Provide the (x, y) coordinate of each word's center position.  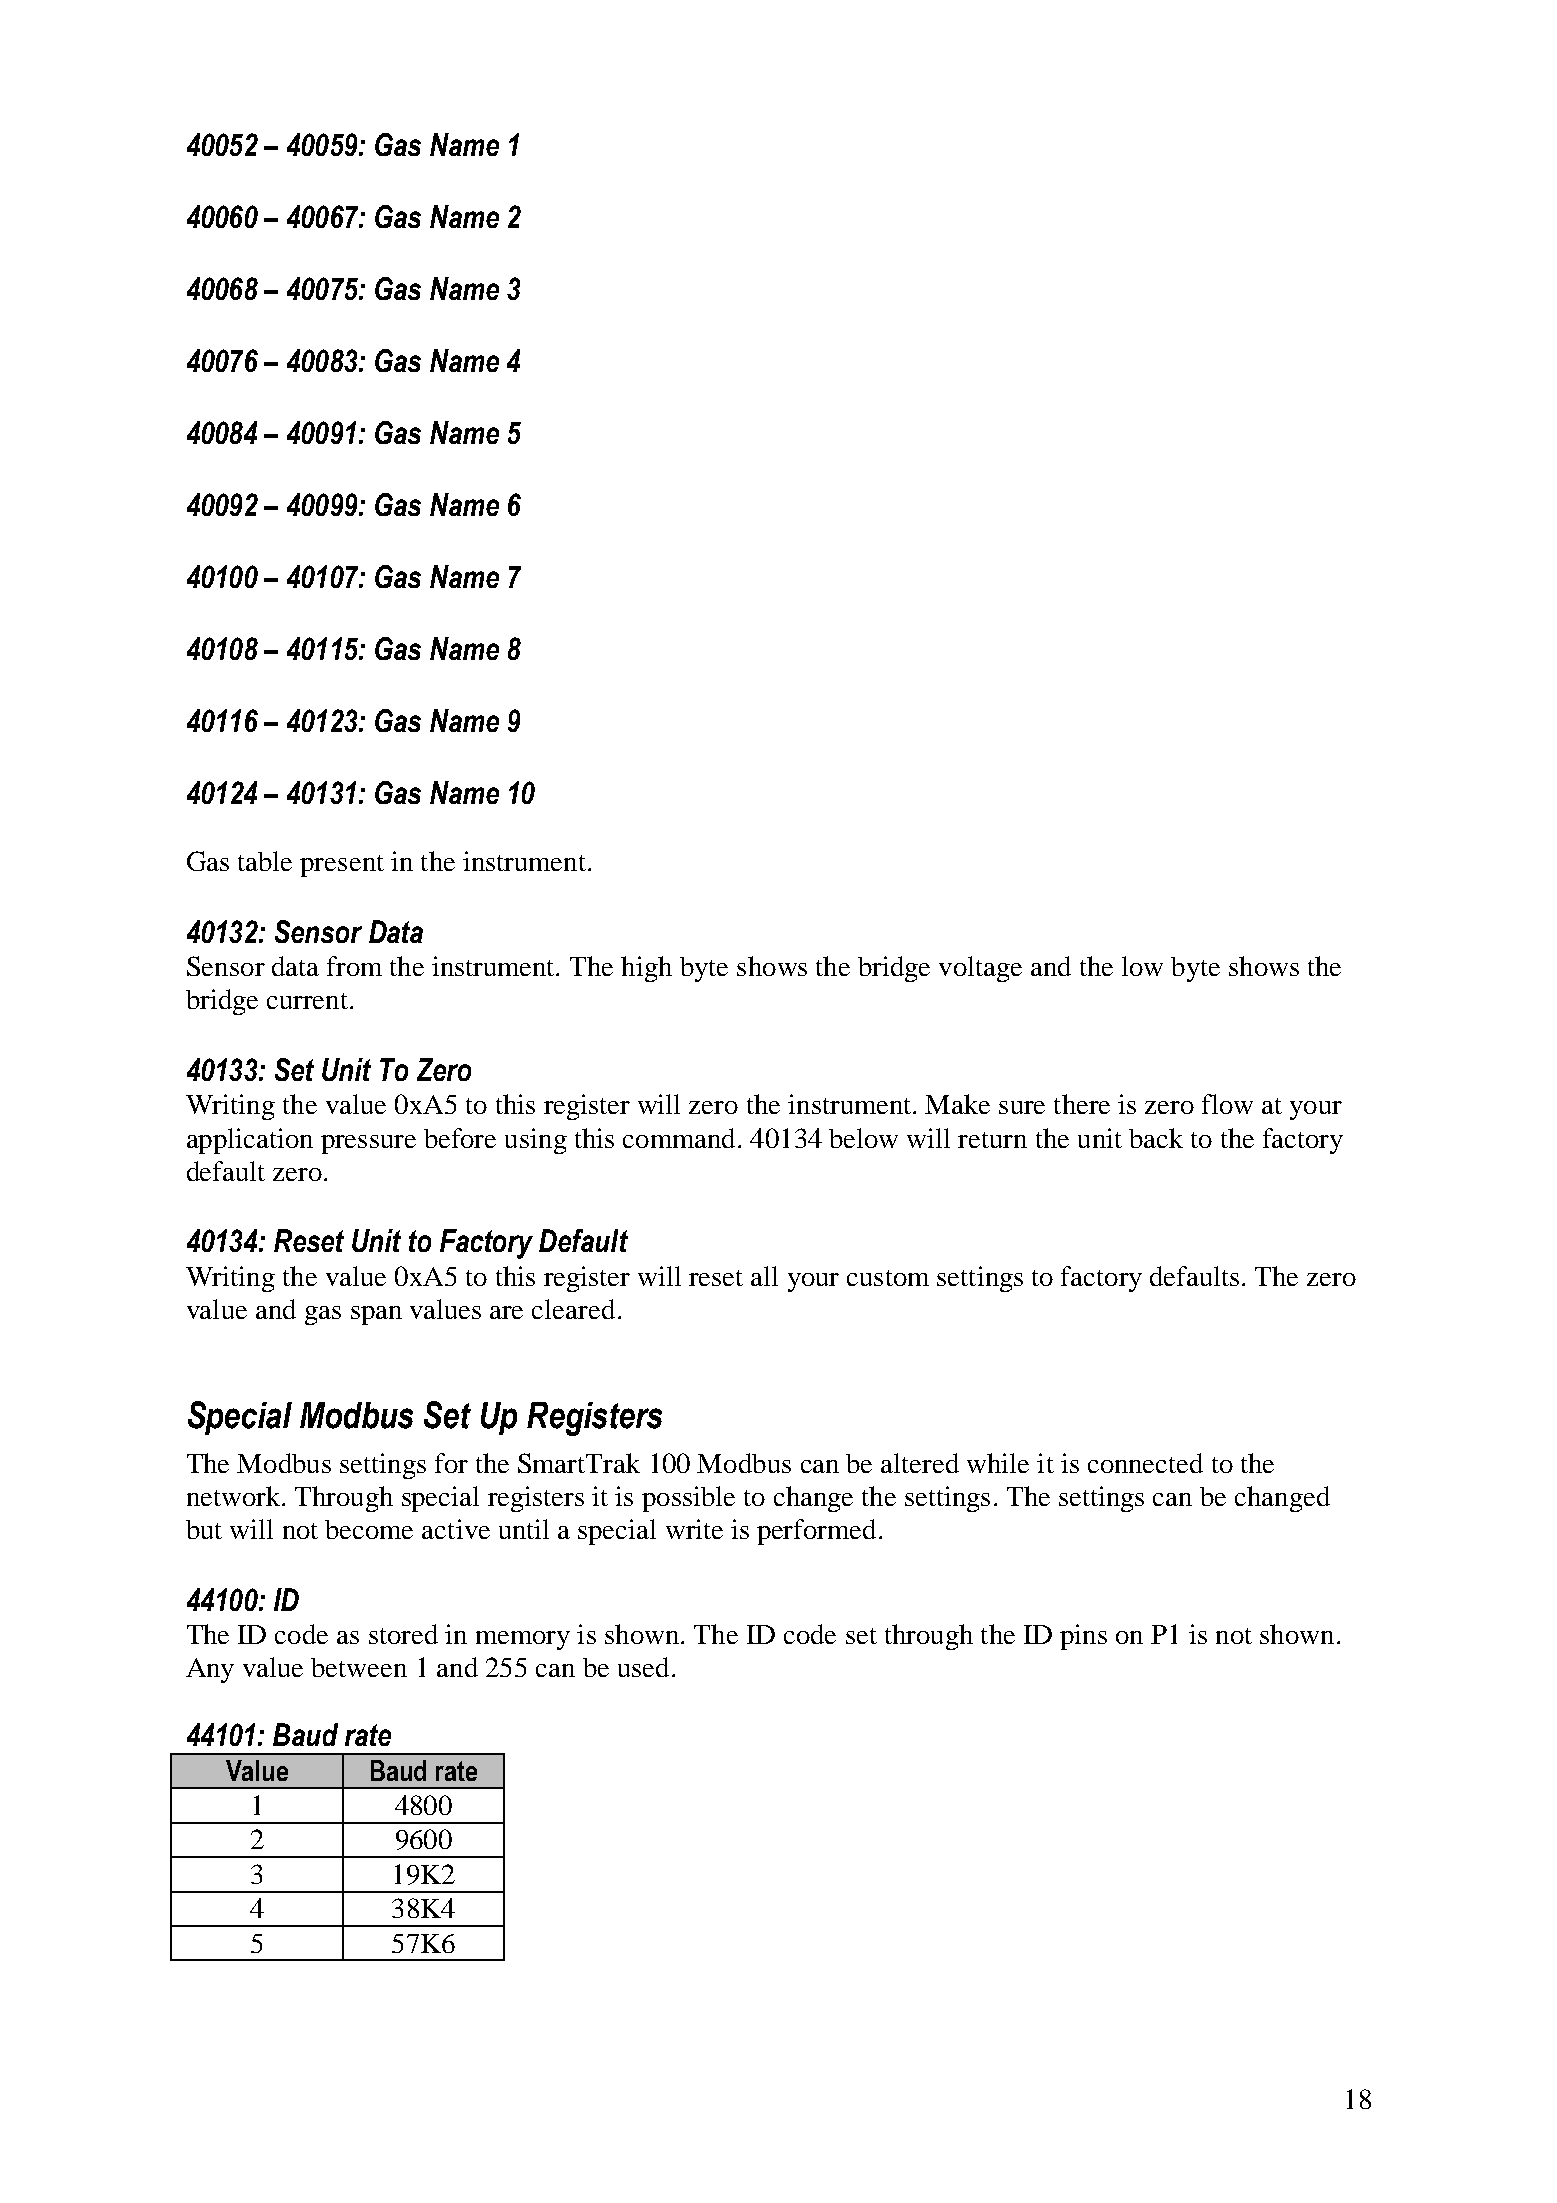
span (376, 1315)
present (342, 866)
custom (888, 1278)
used (643, 1667)
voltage (980, 969)
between (359, 1667)
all (764, 1276)
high (646, 969)
